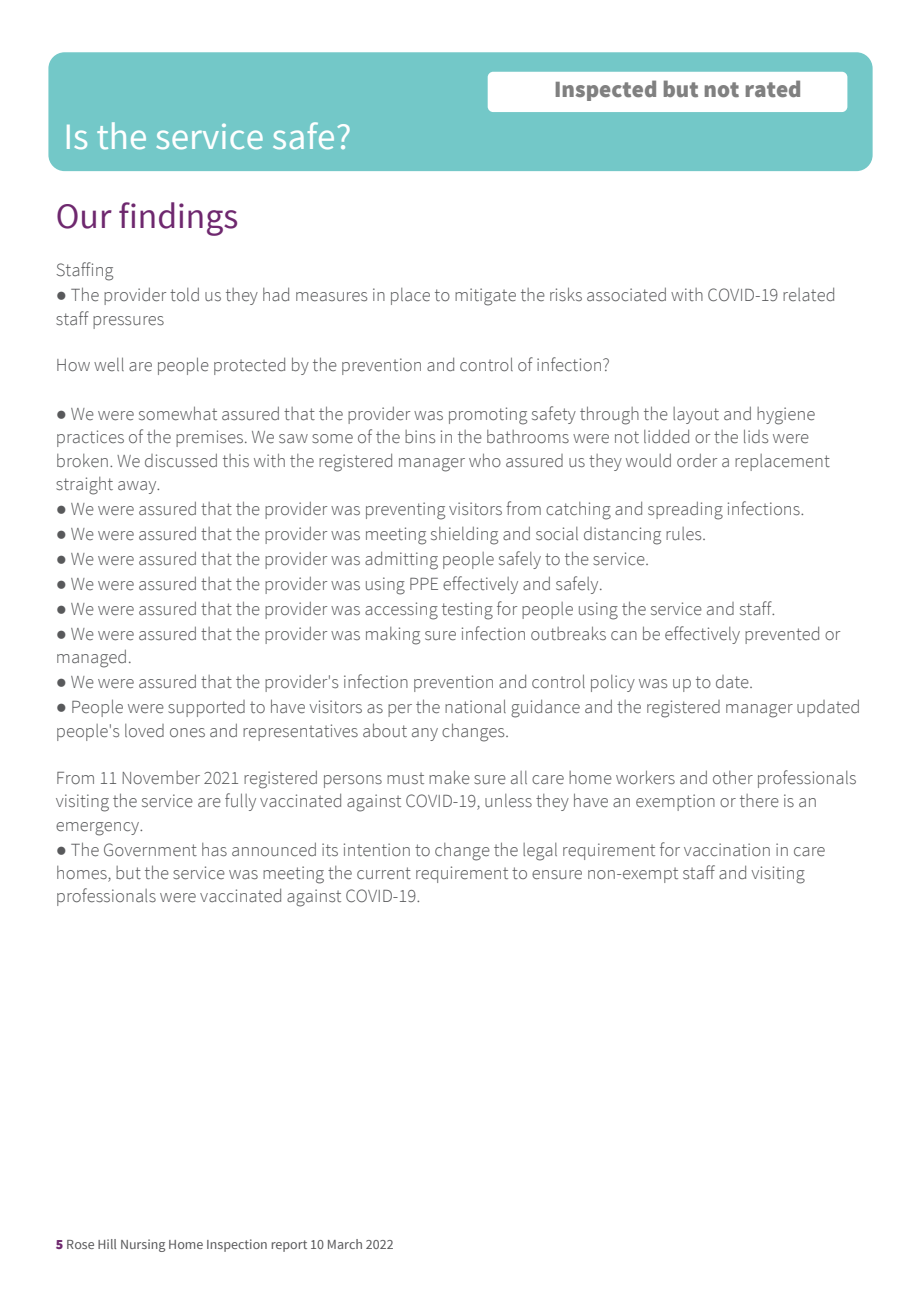 The image size is (924, 1308). I want to click on layout, so click(696, 415).
